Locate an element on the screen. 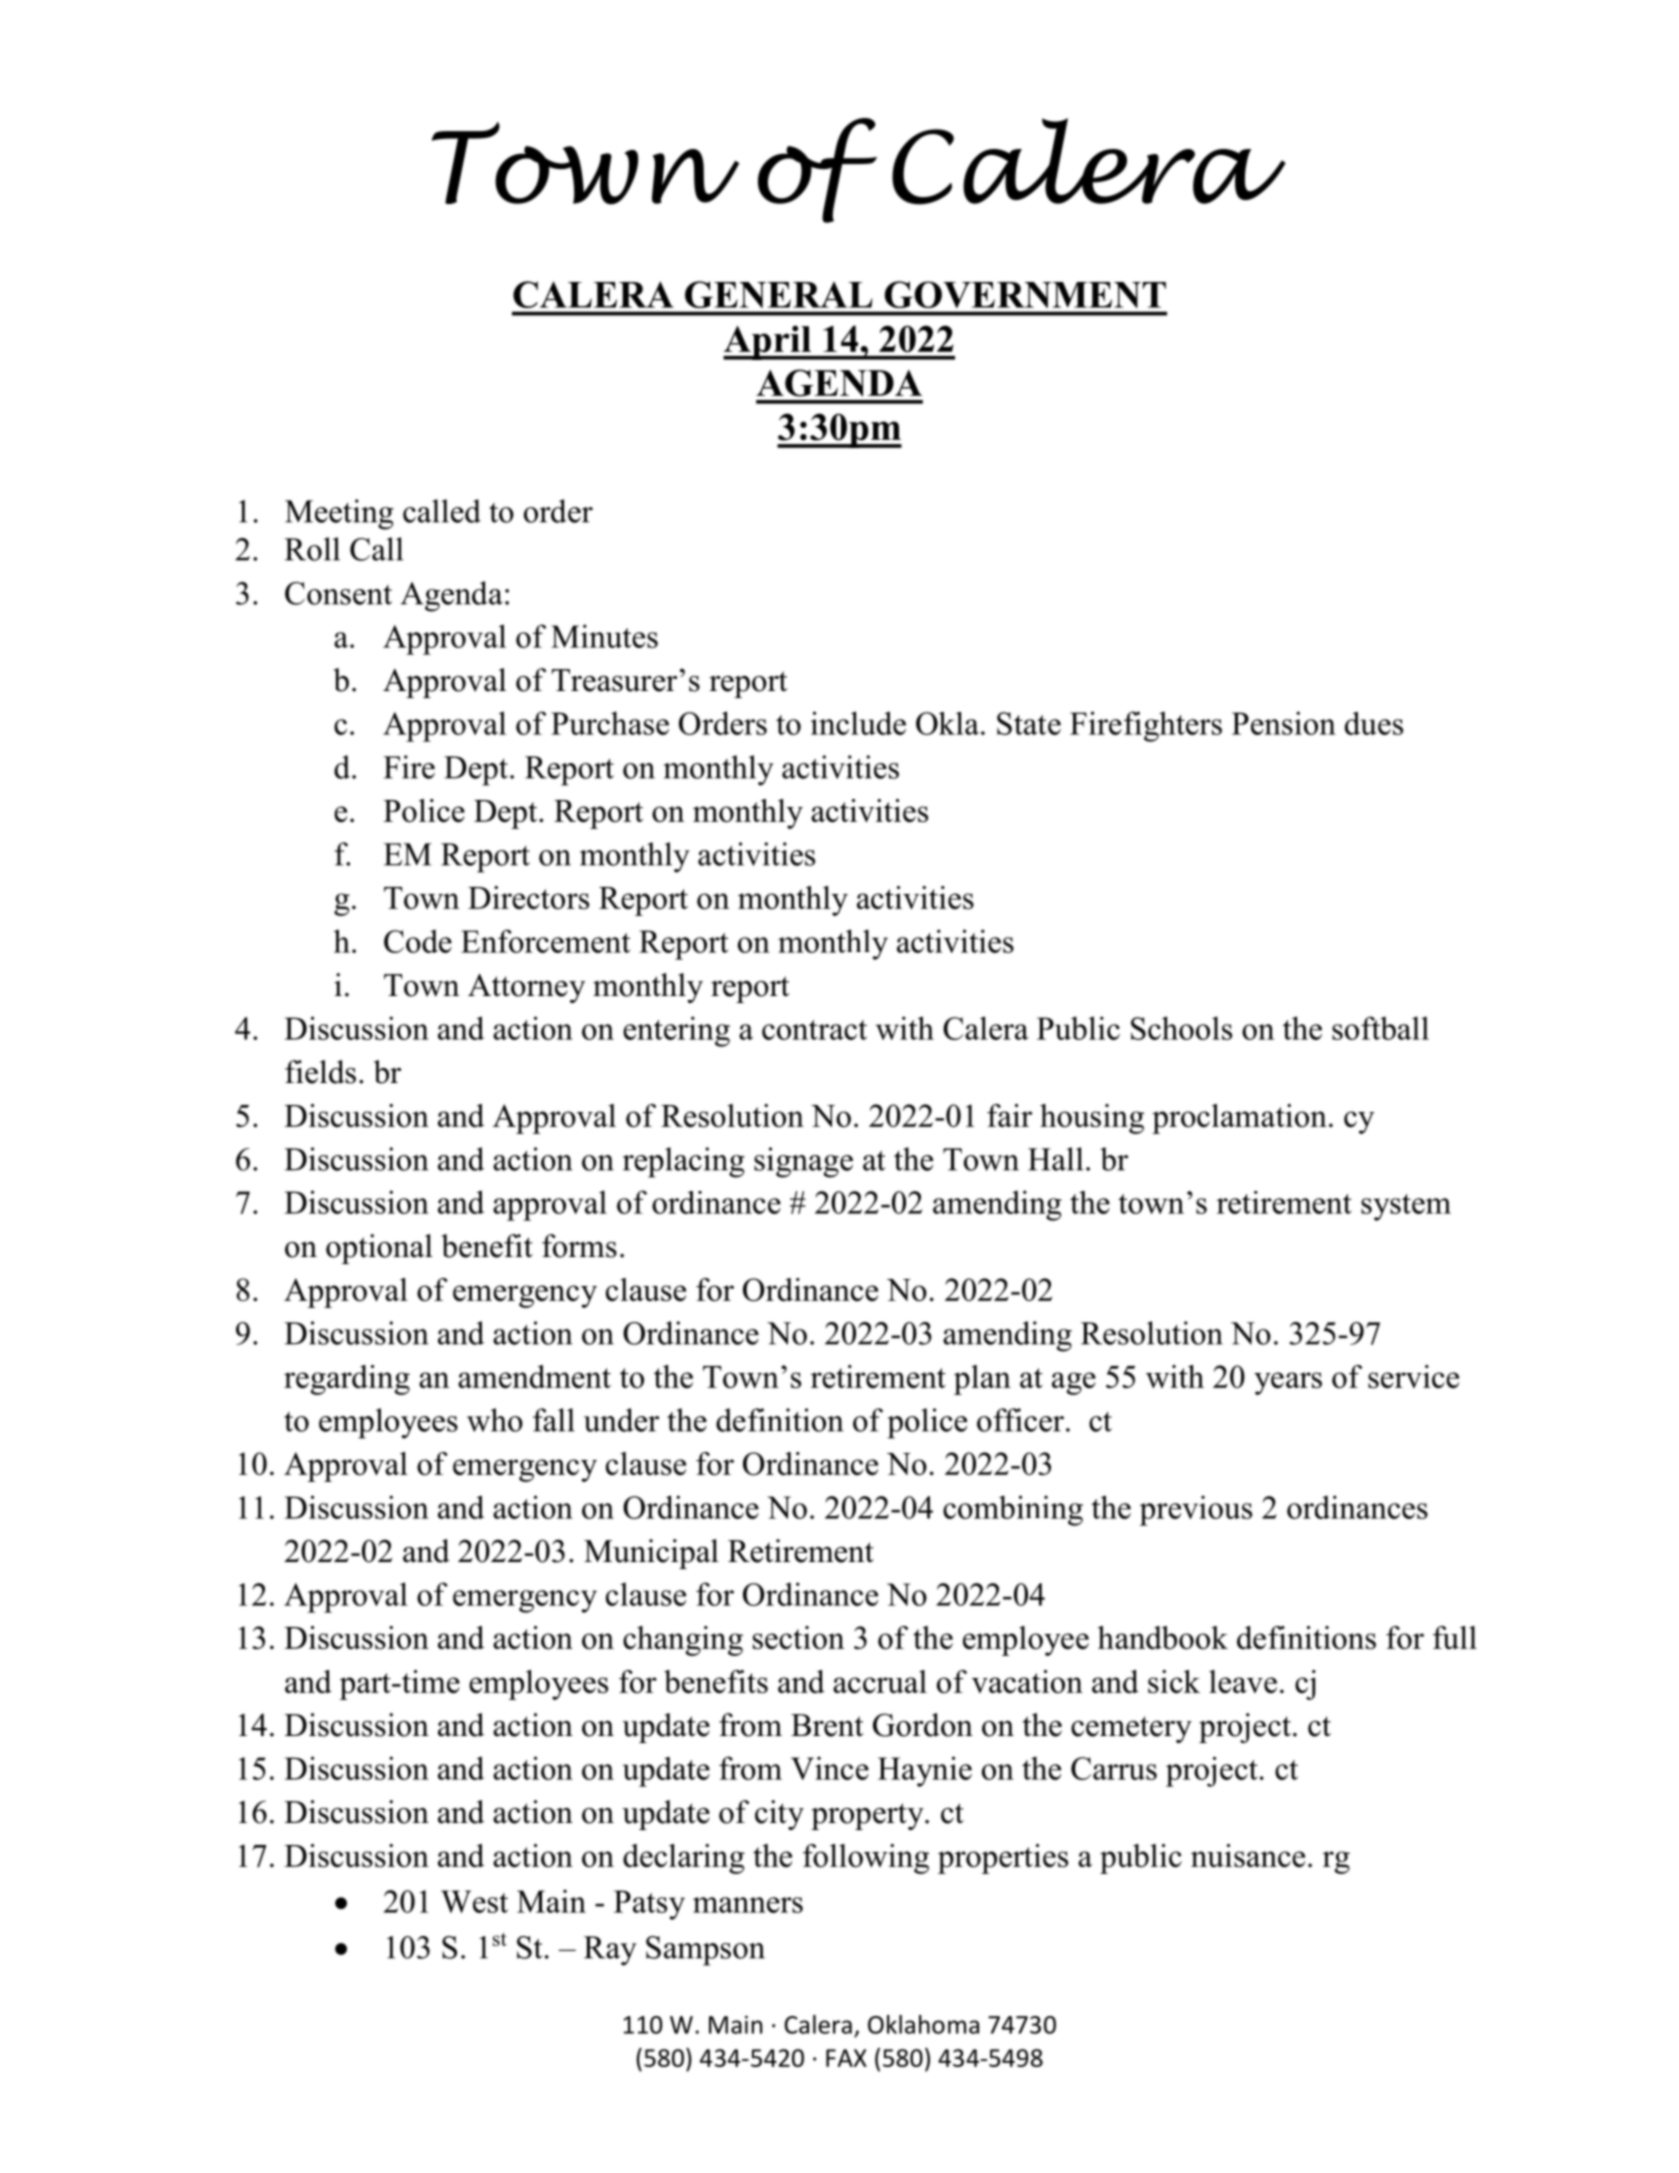  Pension is located at coordinates (1284, 723).
